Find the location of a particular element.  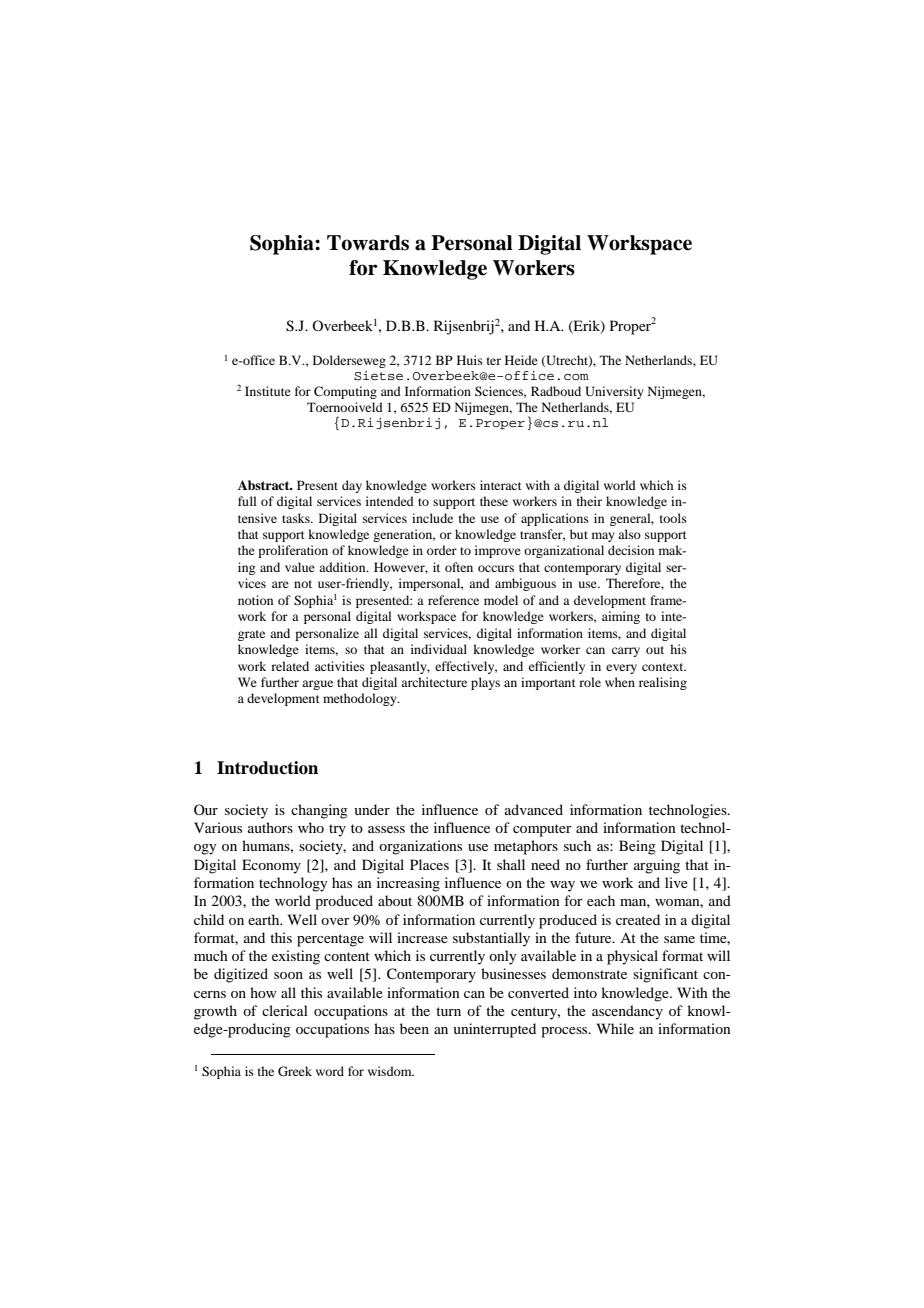

organizations is located at coordinates (420, 847).
